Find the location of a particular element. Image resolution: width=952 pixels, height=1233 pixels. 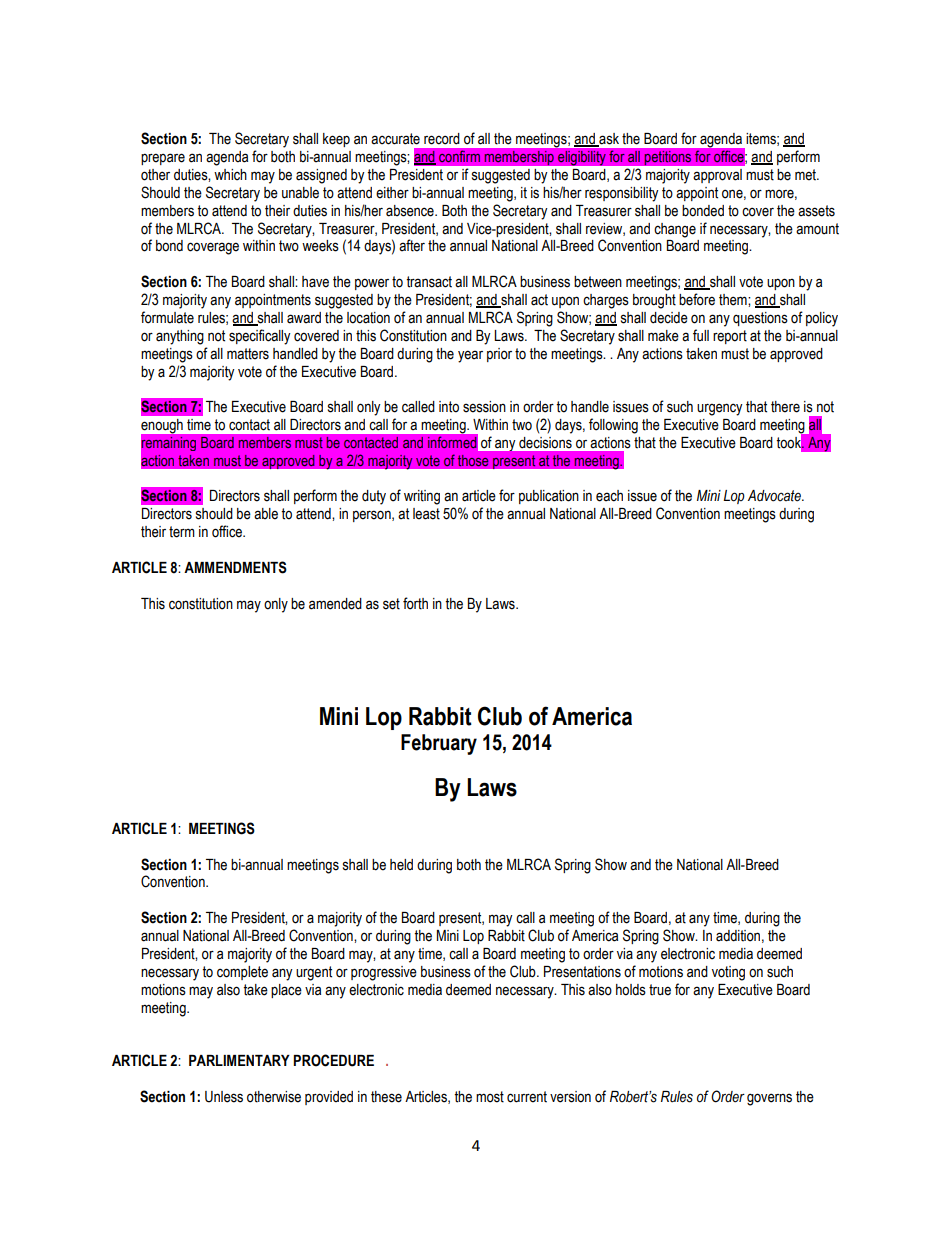

met is located at coordinates (807, 175).
